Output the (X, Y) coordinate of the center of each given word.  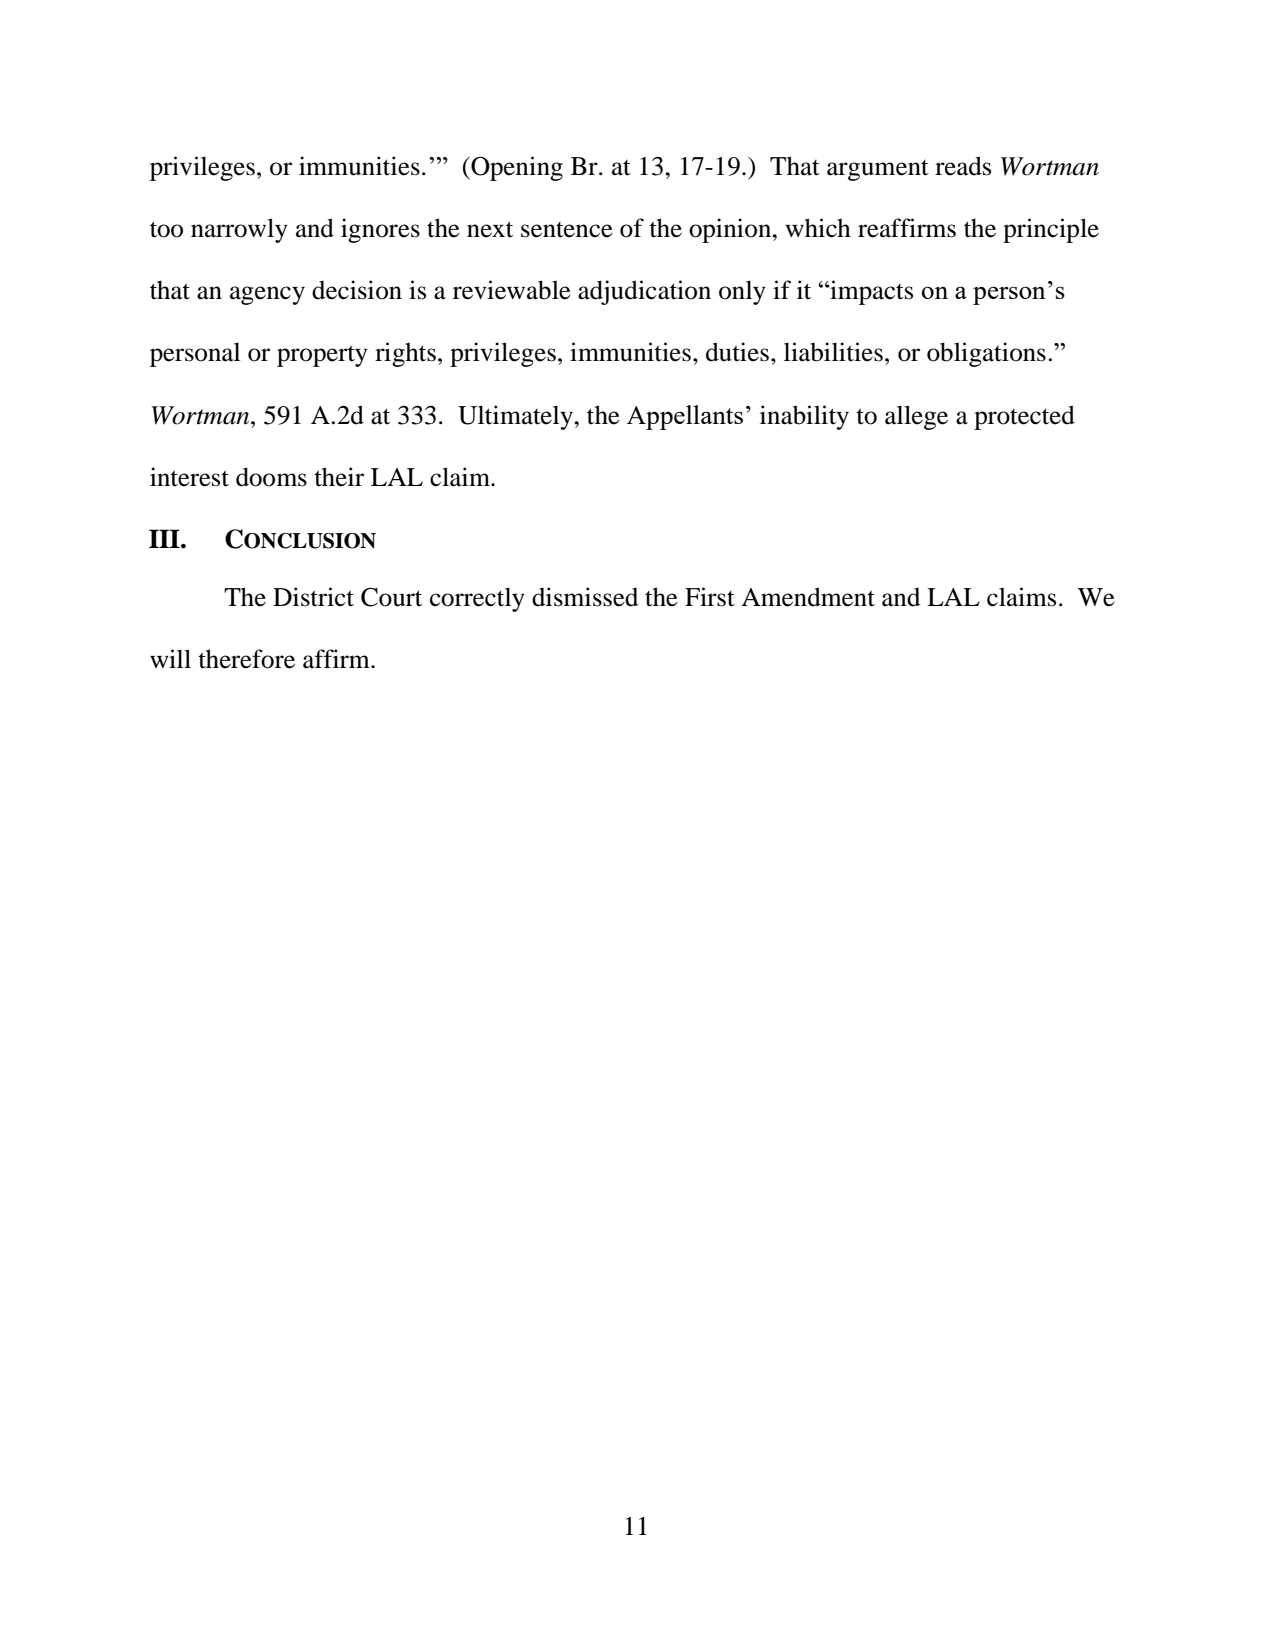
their (339, 477)
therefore (246, 659)
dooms (271, 477)
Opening (516, 168)
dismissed (585, 597)
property (322, 356)
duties (737, 352)
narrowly (239, 230)
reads (963, 166)
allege (916, 417)
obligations (986, 354)
